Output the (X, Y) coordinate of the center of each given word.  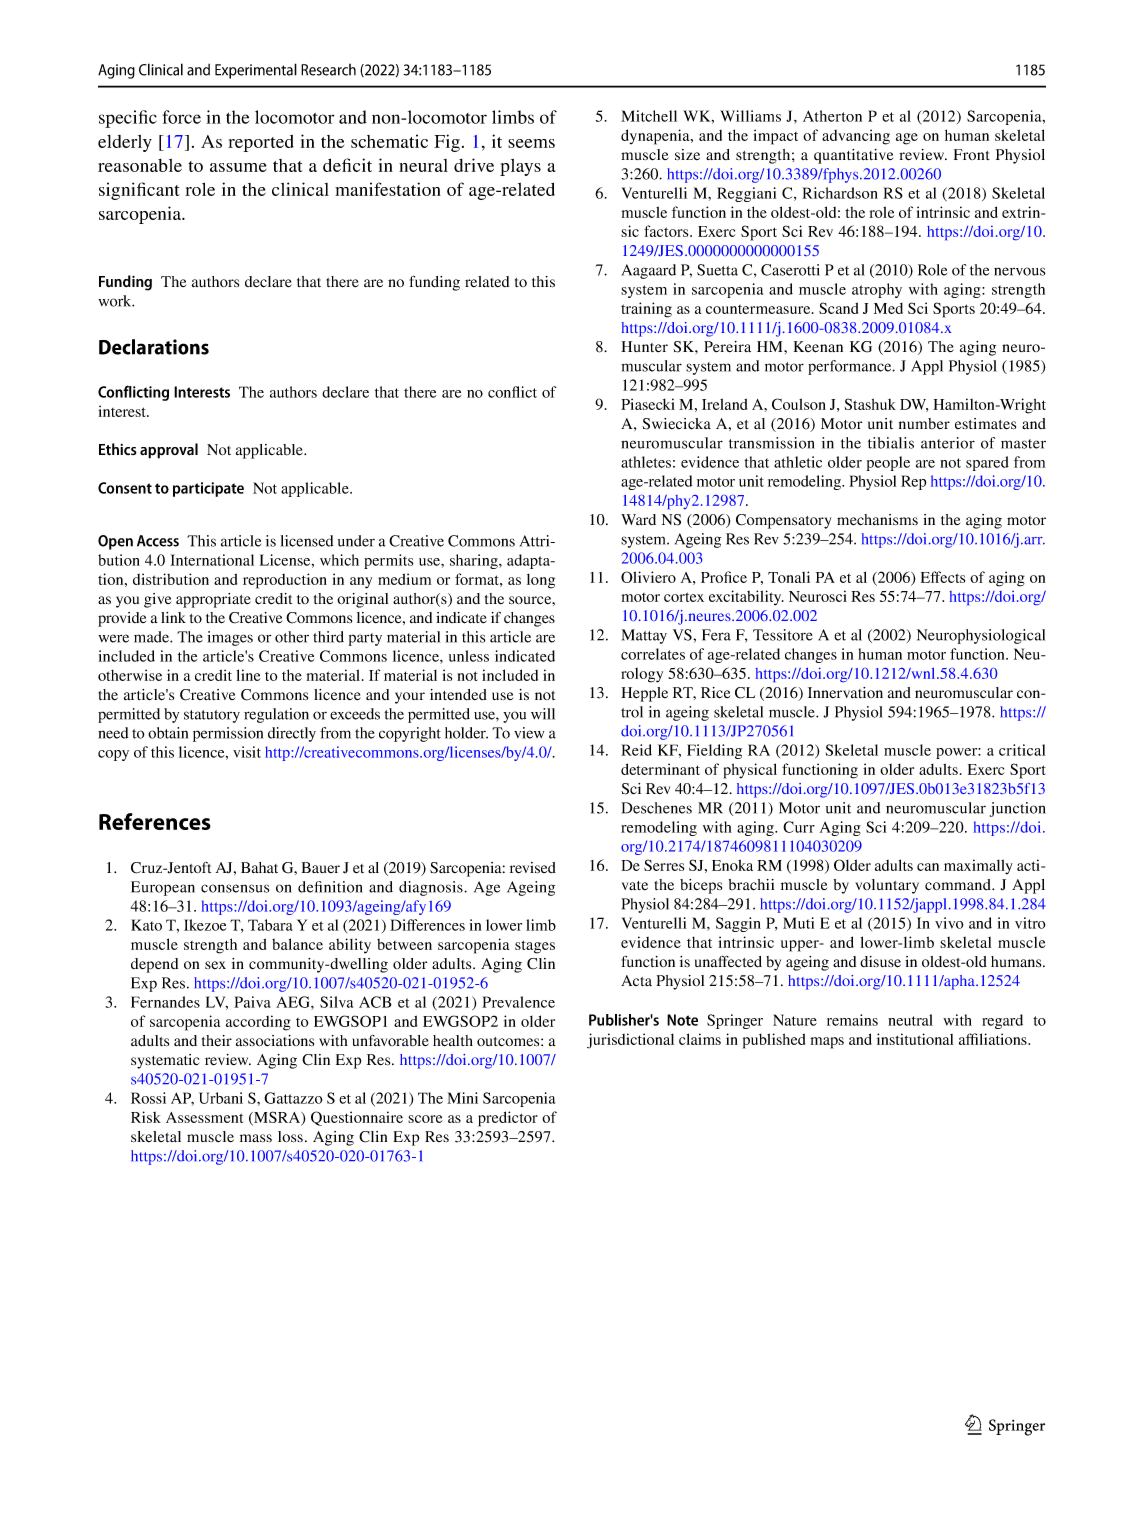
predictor (508, 1119)
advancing (856, 137)
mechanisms (877, 520)
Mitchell (649, 116)
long (541, 581)
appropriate (213, 600)
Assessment (204, 1117)
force (181, 117)
